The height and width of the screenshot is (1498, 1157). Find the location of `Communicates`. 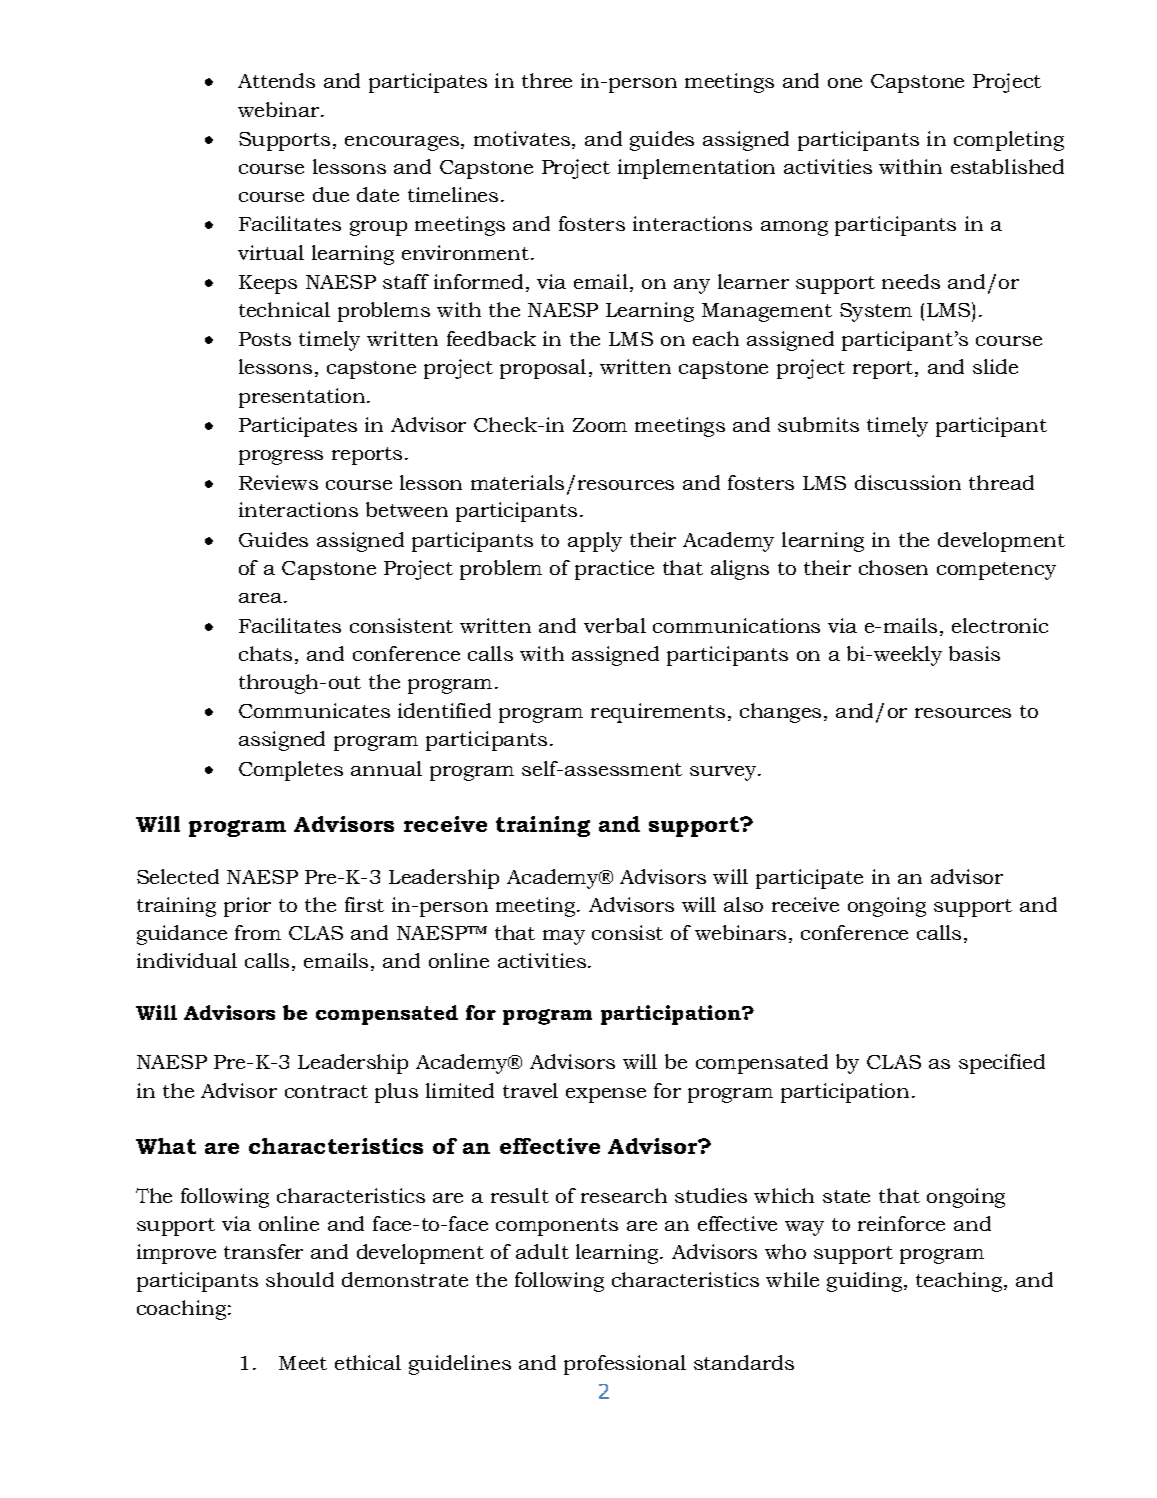

Communicates is located at coordinates (314, 710).
